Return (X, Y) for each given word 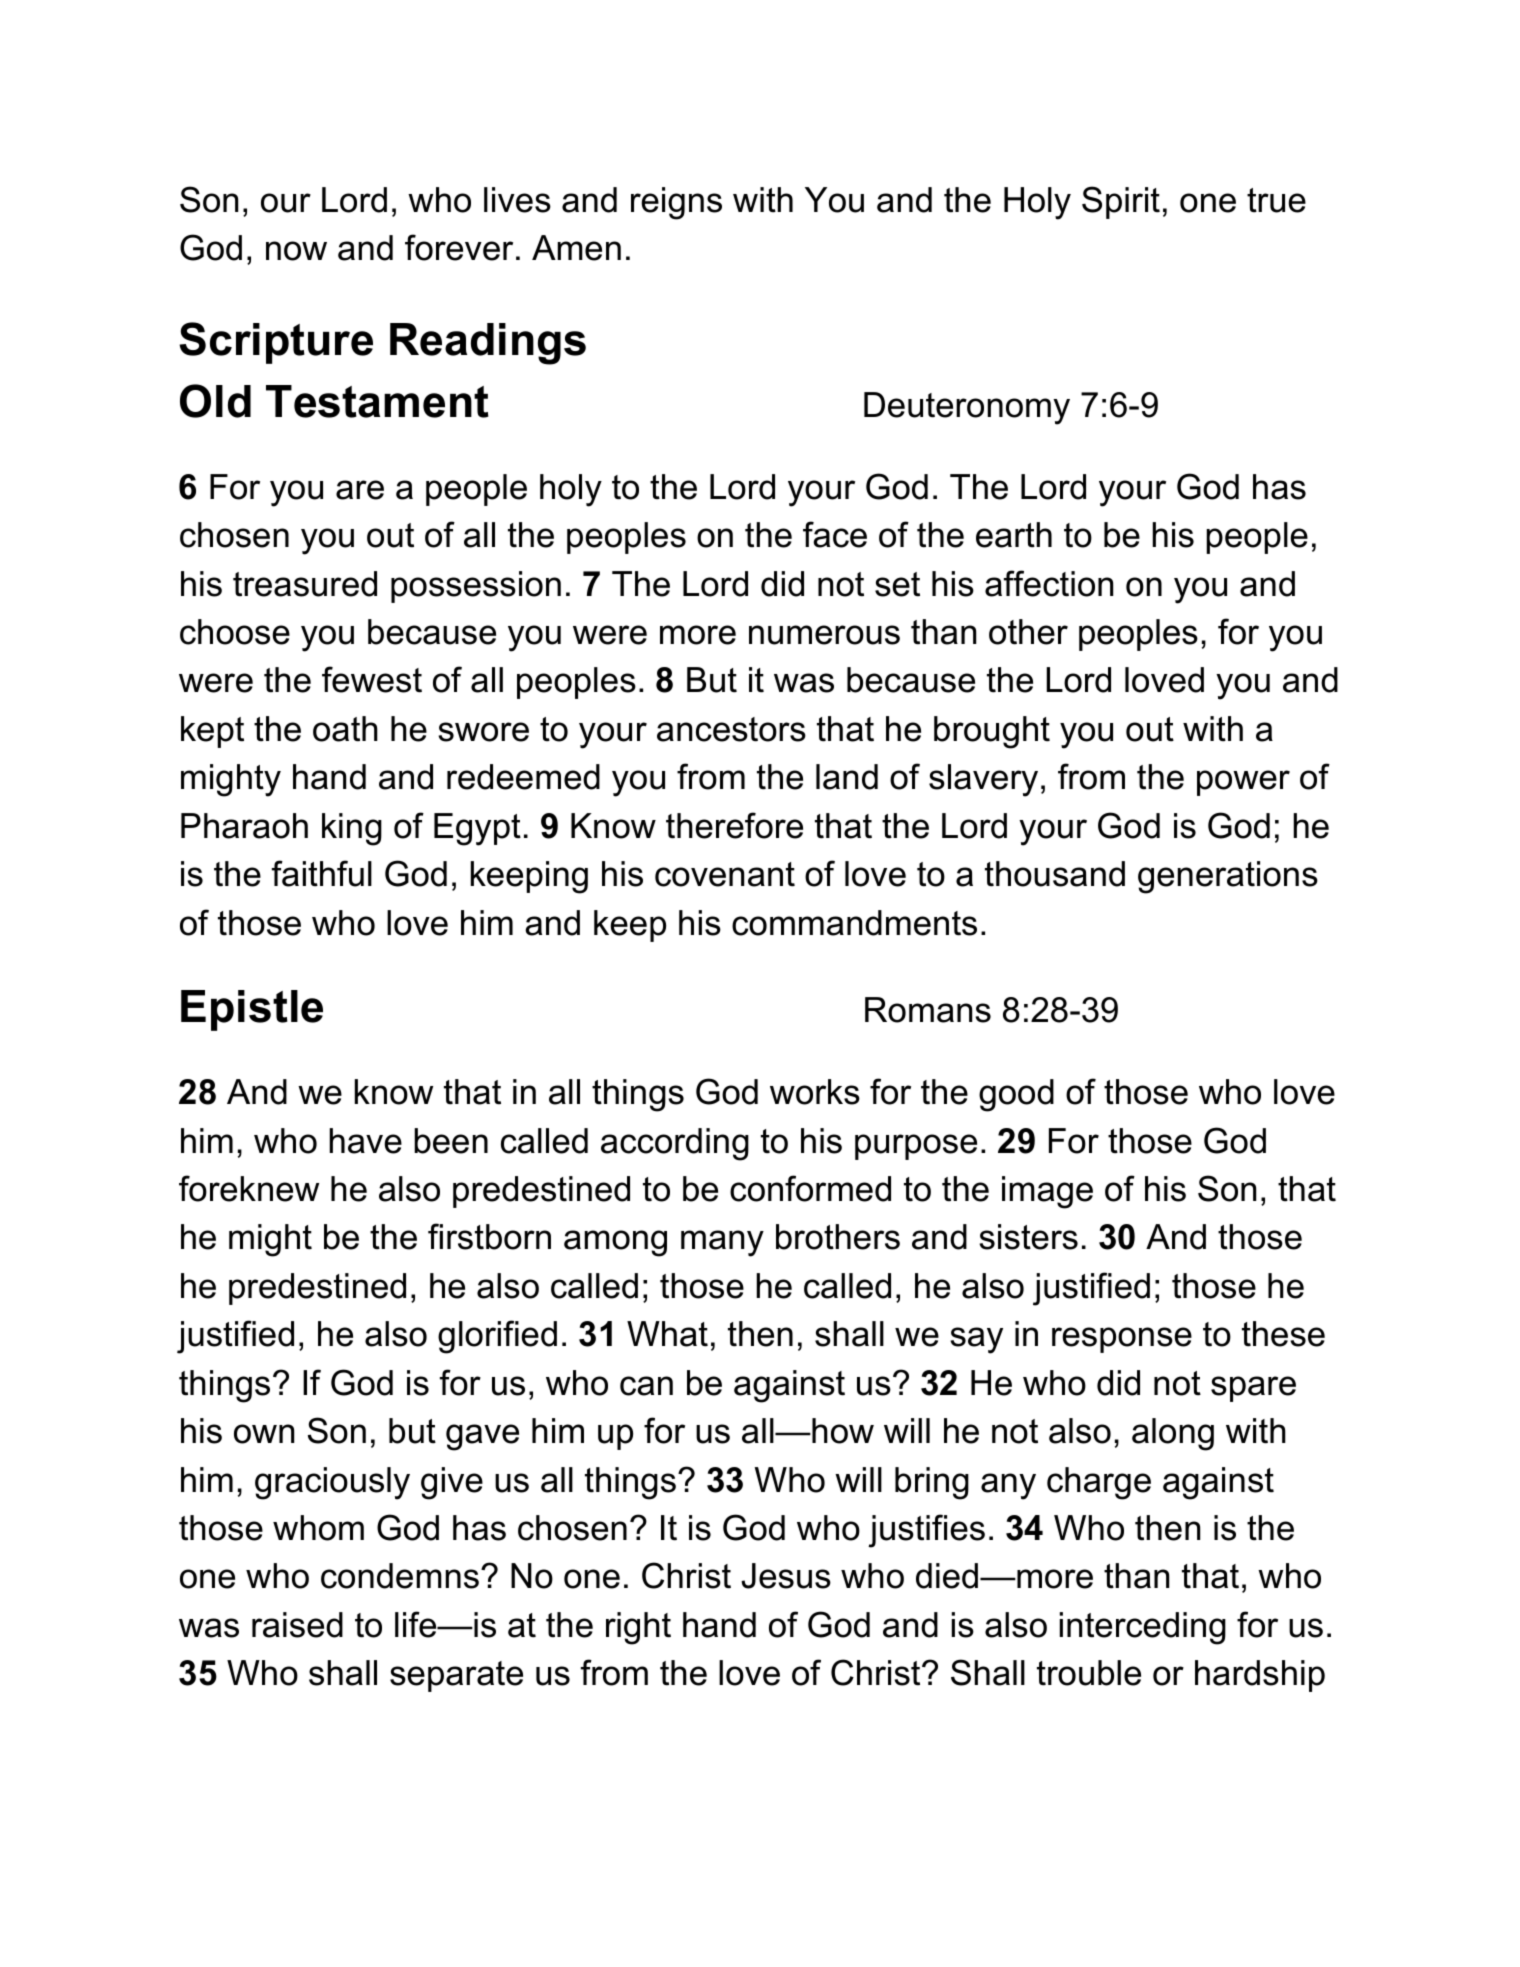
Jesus (786, 1576)
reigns (676, 203)
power (1243, 783)
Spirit (1121, 202)
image (1047, 1192)
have (365, 1141)
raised (297, 1625)
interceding (1143, 1628)
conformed (810, 1188)
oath (345, 729)
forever (459, 247)
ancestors (731, 729)
